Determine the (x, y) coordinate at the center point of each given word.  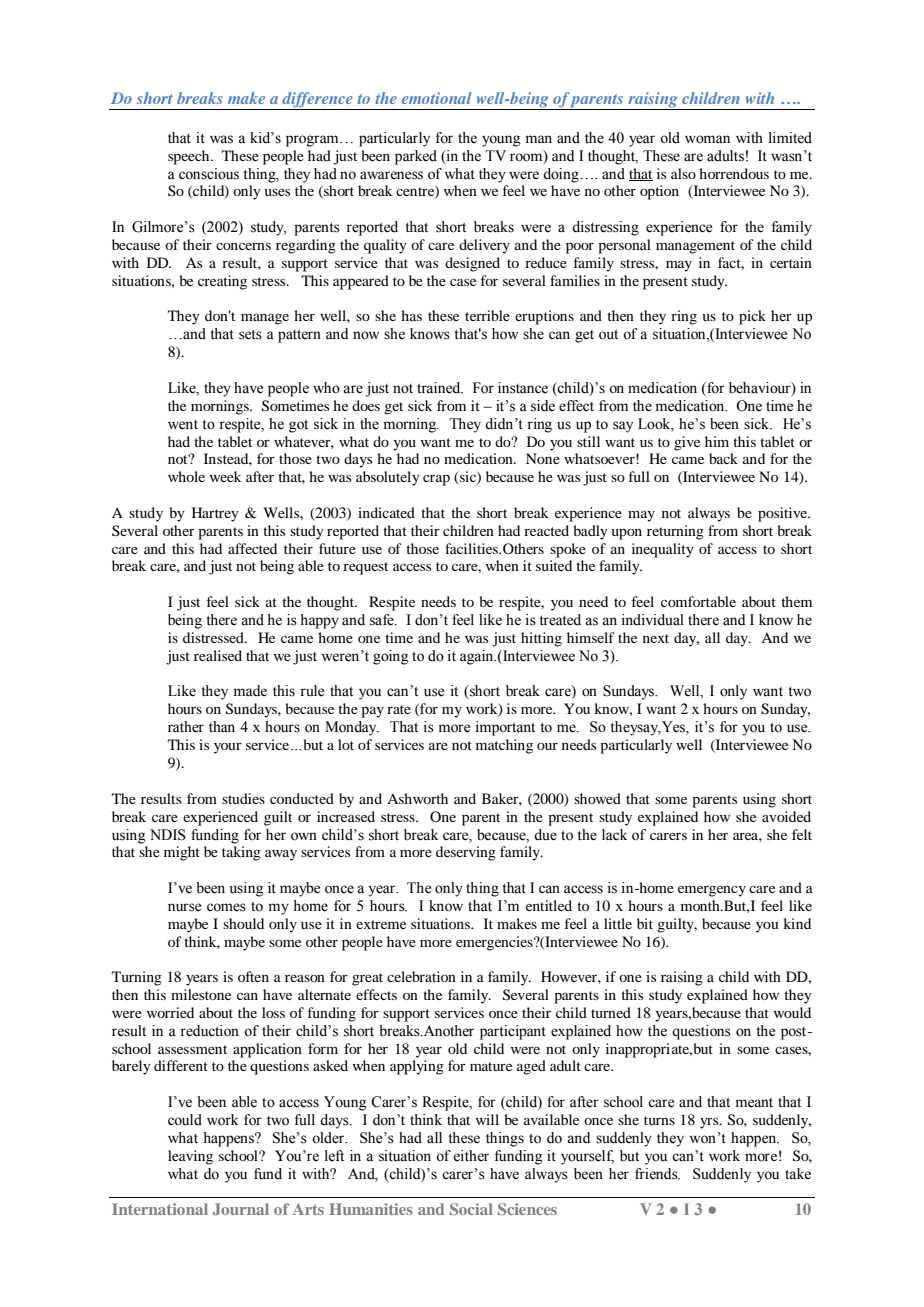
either (471, 1156)
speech (190, 157)
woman (707, 139)
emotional (437, 98)
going (391, 657)
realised (218, 655)
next (656, 638)
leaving (190, 1157)
